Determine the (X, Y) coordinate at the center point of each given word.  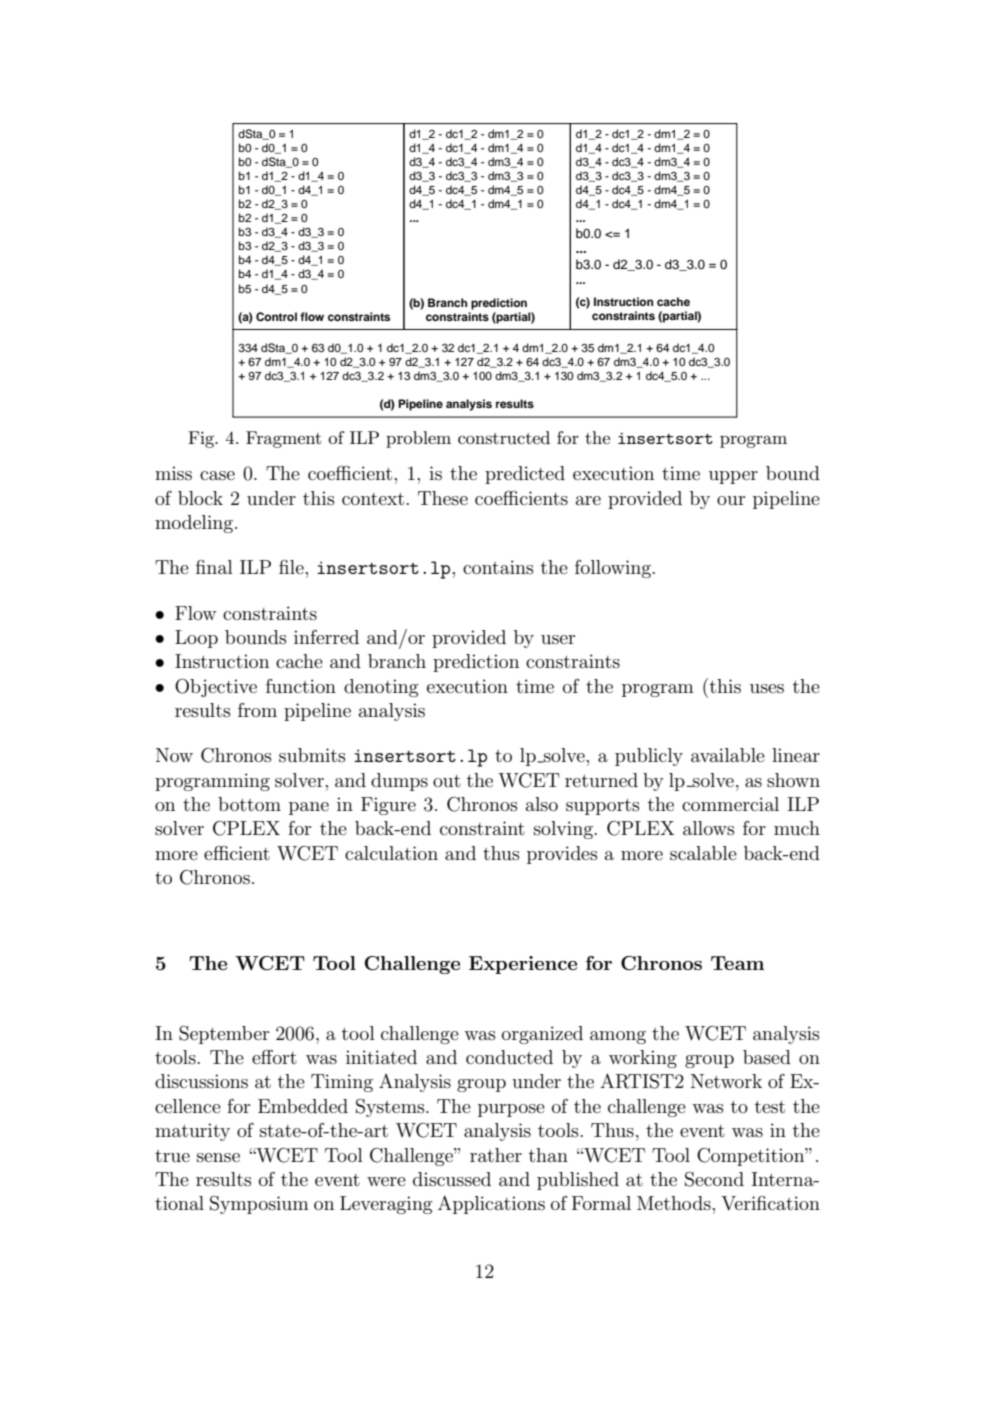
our (731, 500)
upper (733, 477)
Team (737, 963)
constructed (504, 437)
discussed (452, 1179)
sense (218, 1158)
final (214, 567)
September (224, 1035)
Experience (523, 965)
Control (276, 317)
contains (498, 567)
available (728, 755)
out (447, 781)
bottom (249, 804)
